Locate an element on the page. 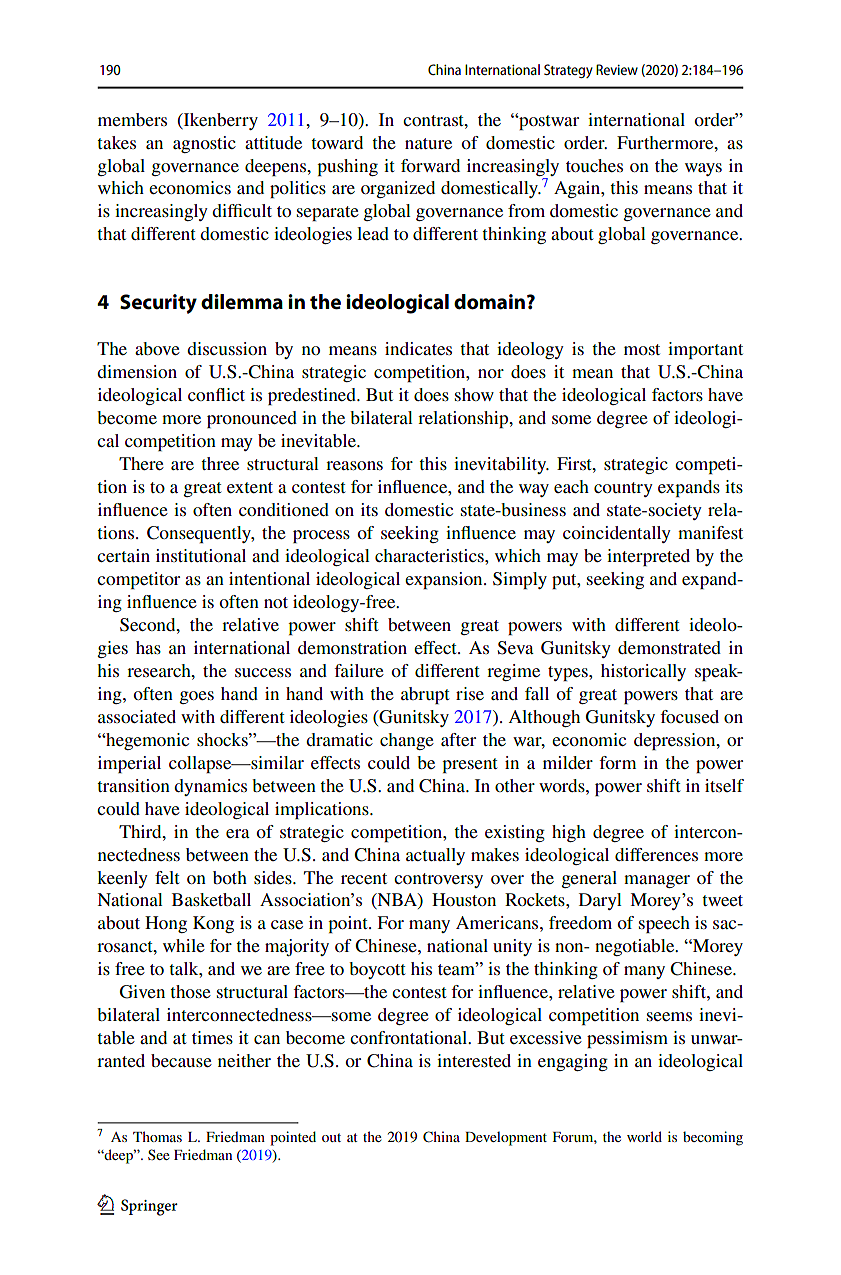  show is located at coordinates (474, 394).
